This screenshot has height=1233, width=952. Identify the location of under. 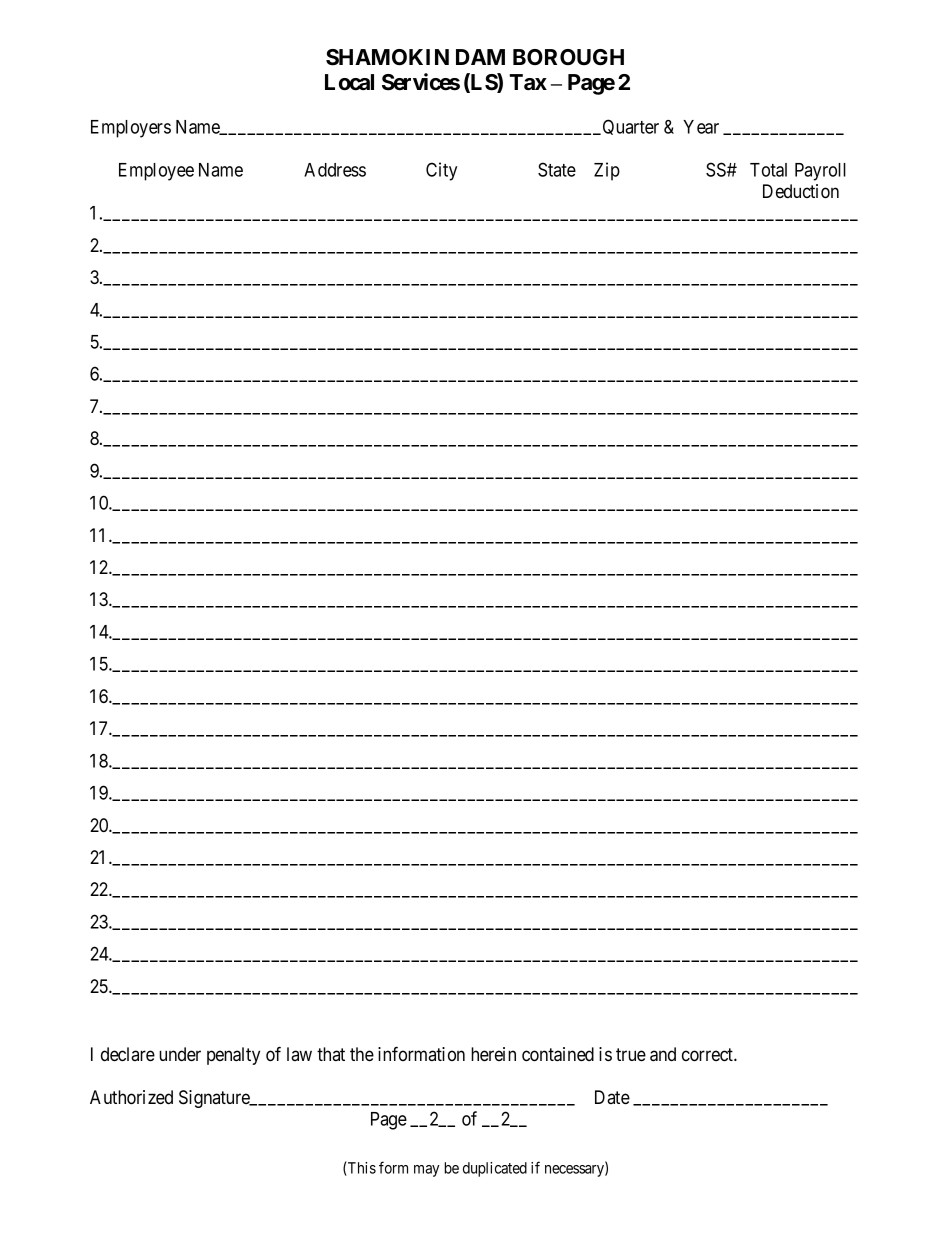
(180, 1054).
